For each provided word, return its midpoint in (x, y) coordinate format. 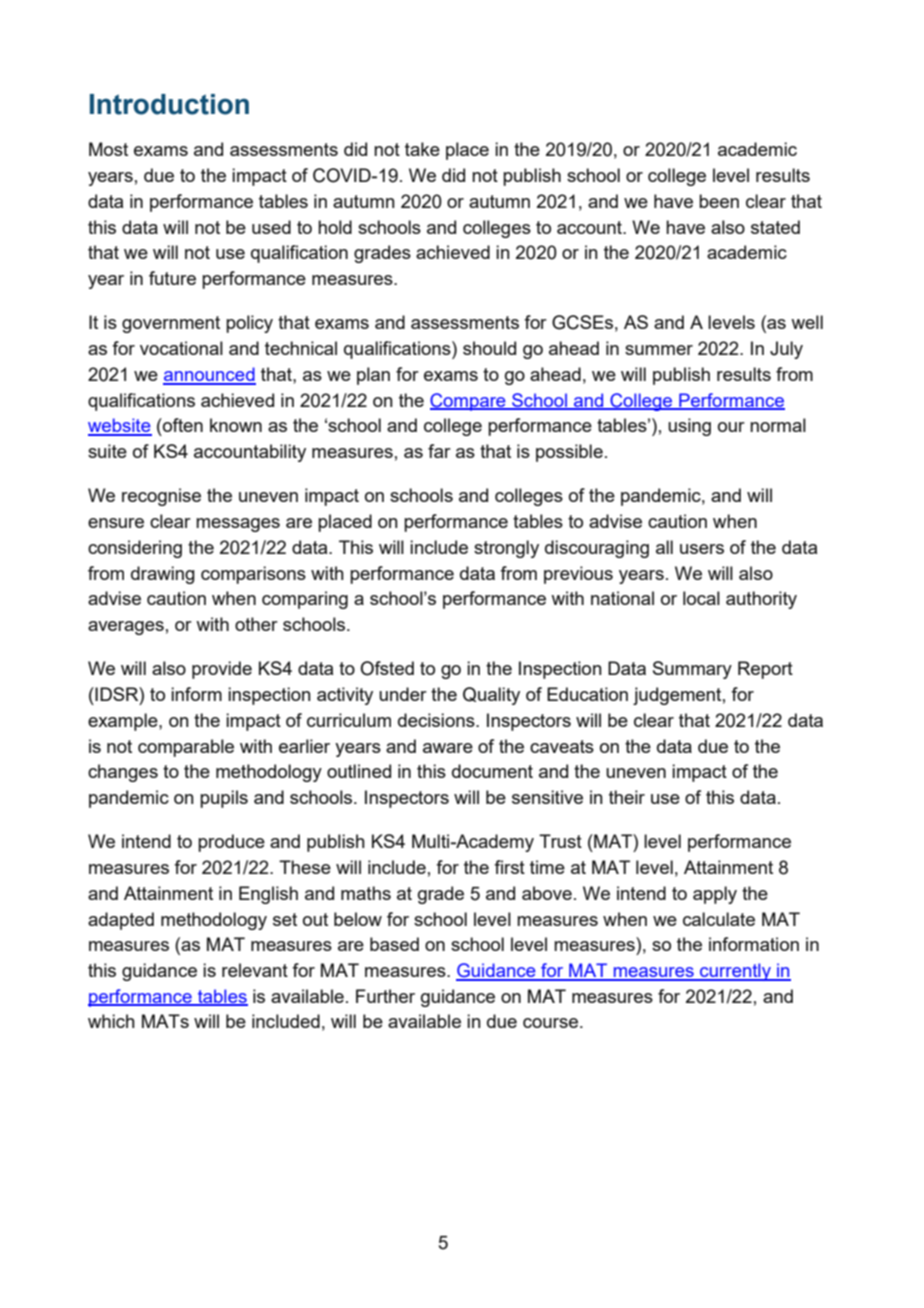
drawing (163, 575)
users (702, 549)
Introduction (169, 104)
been (719, 201)
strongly (506, 549)
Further (385, 996)
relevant (255, 970)
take (422, 149)
